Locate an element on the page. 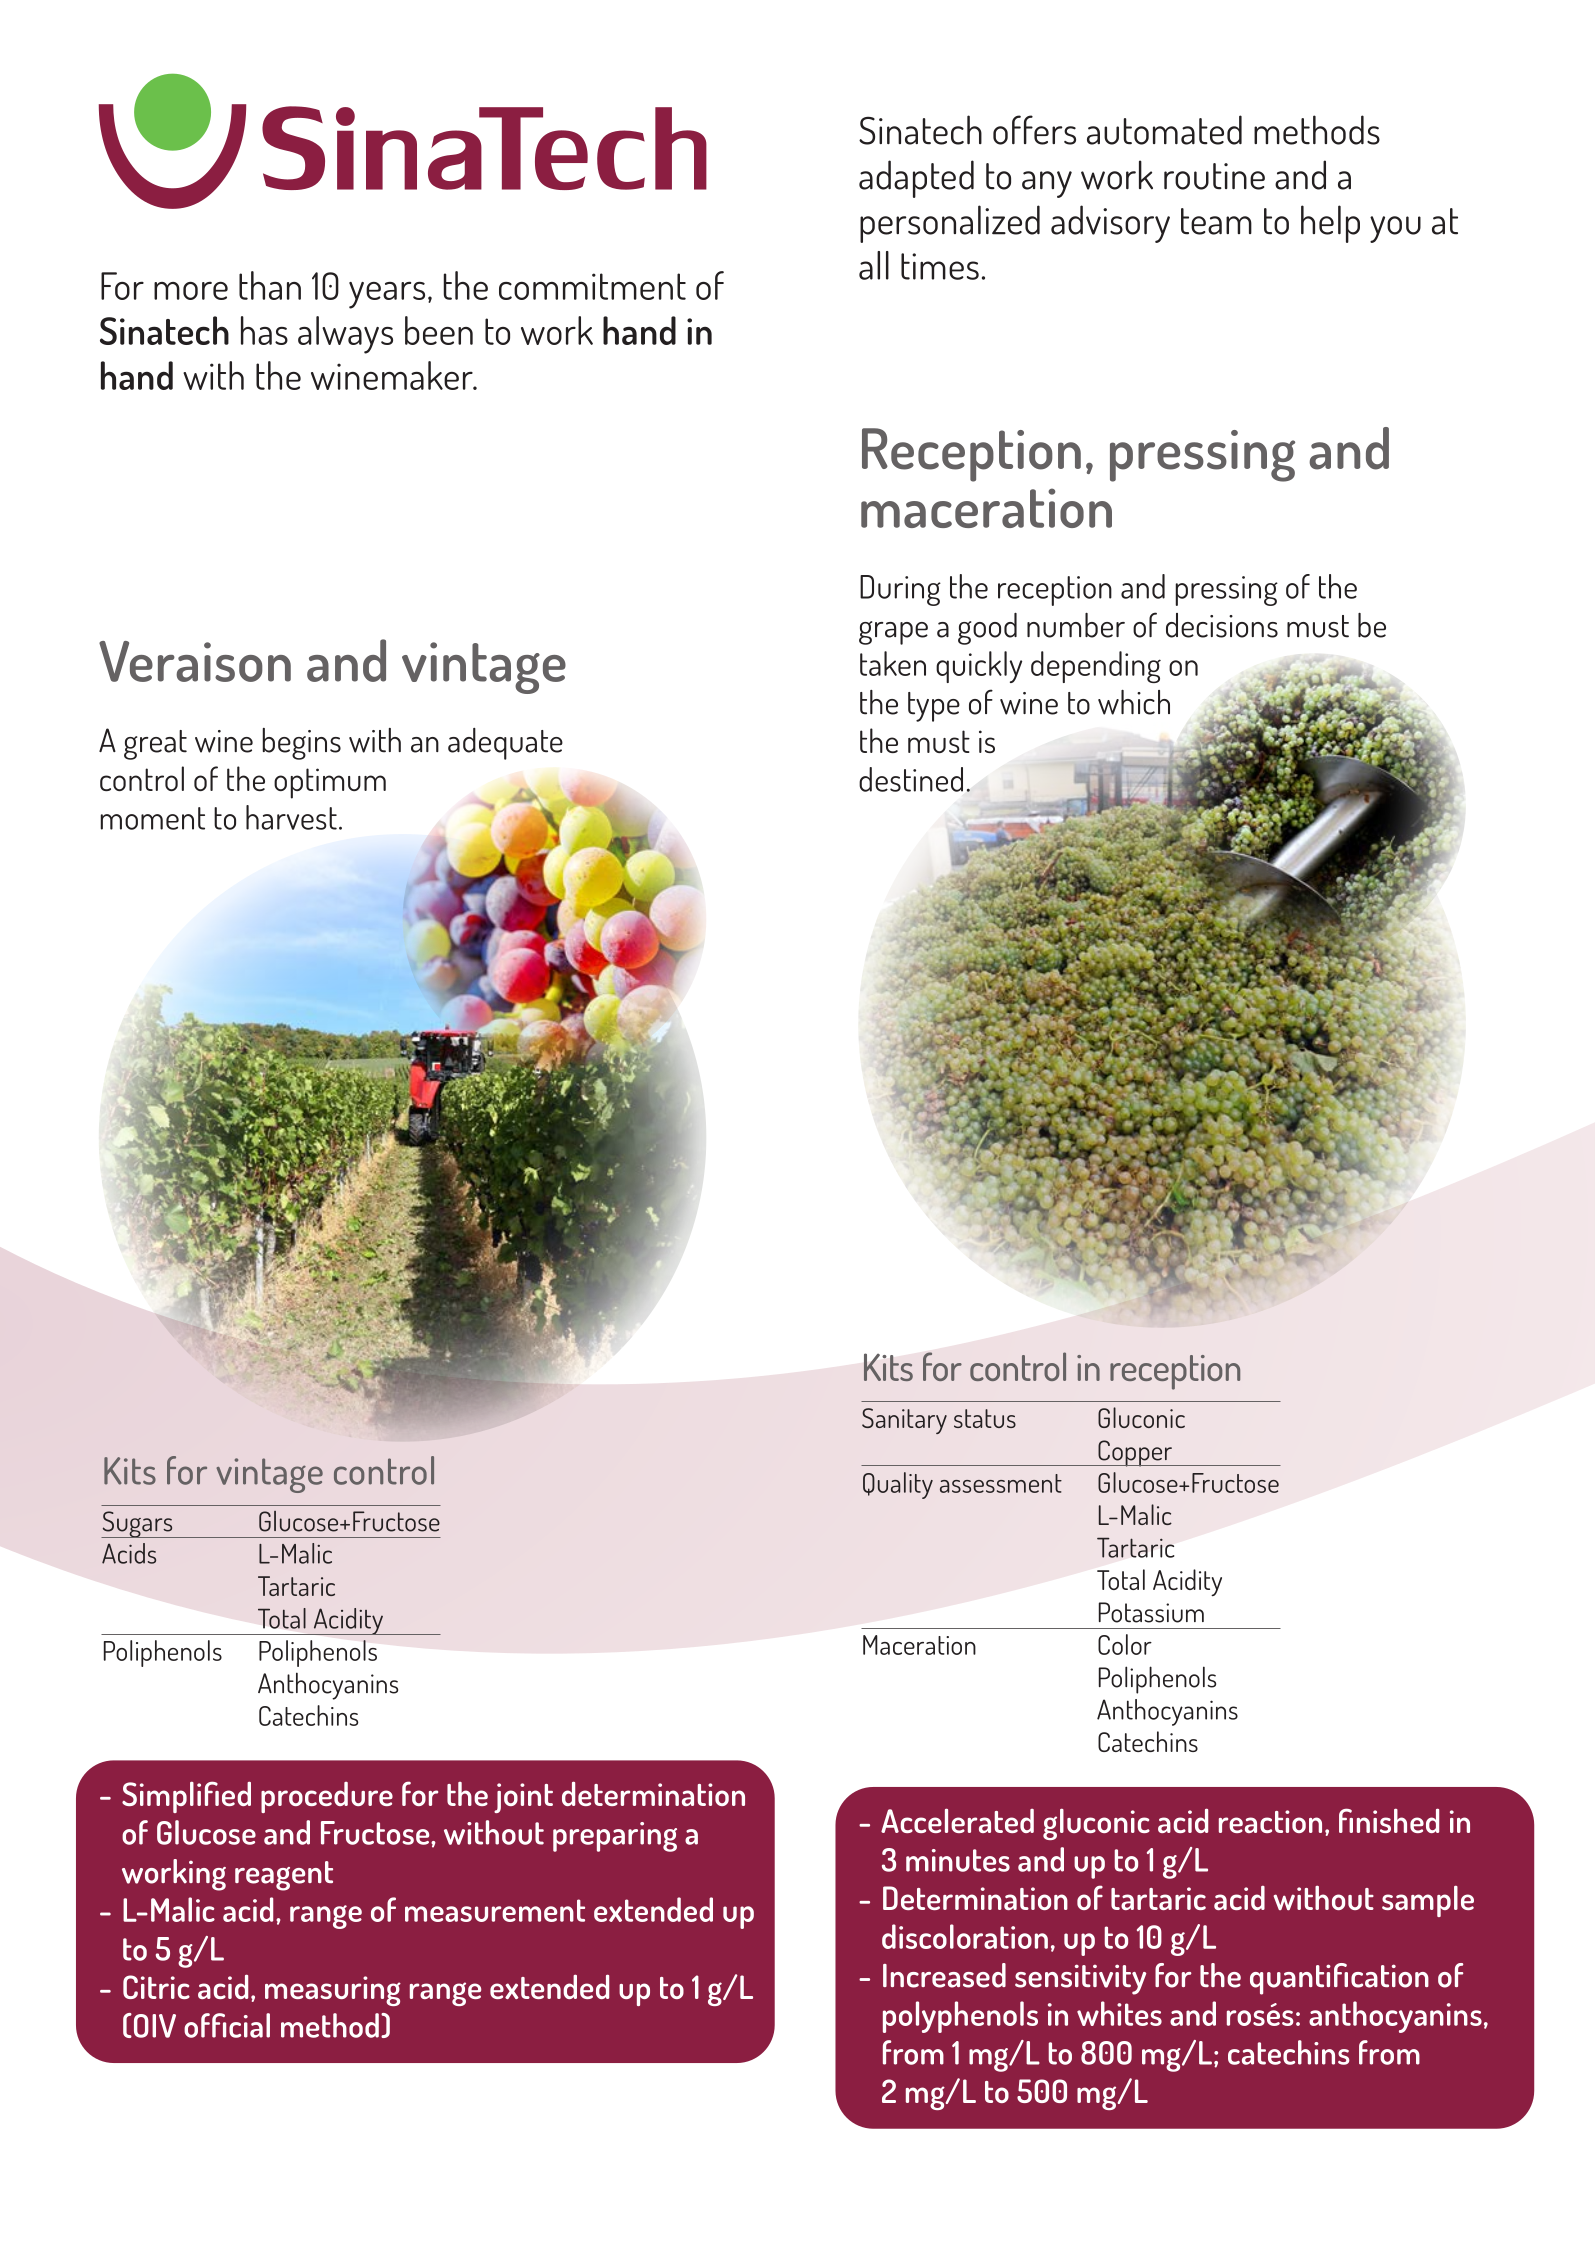 Image resolution: width=1595 pixels, height=2256 pixels. adapted is located at coordinates (916, 179).
